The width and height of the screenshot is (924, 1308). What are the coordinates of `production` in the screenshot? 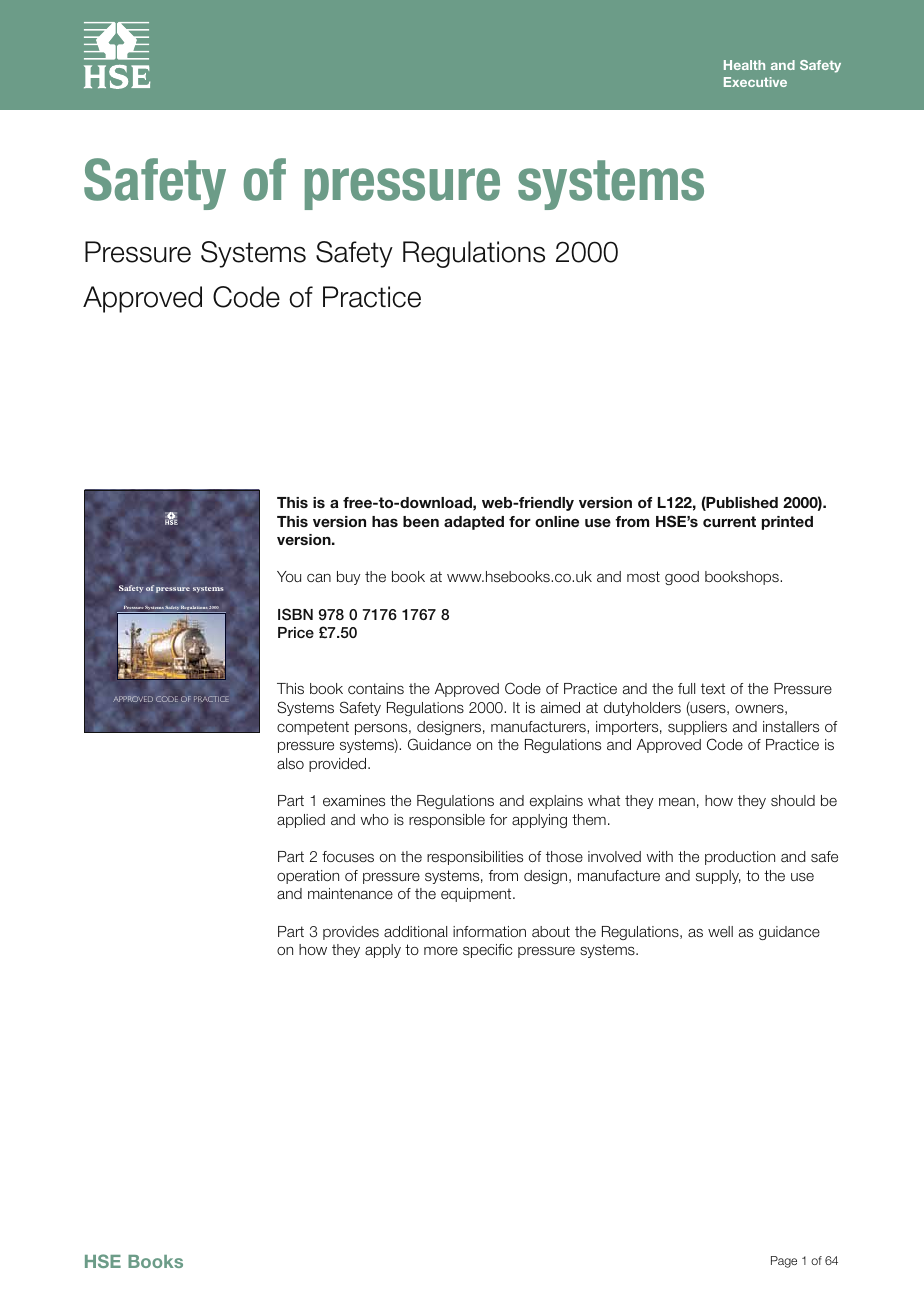 It's located at (740, 858).
